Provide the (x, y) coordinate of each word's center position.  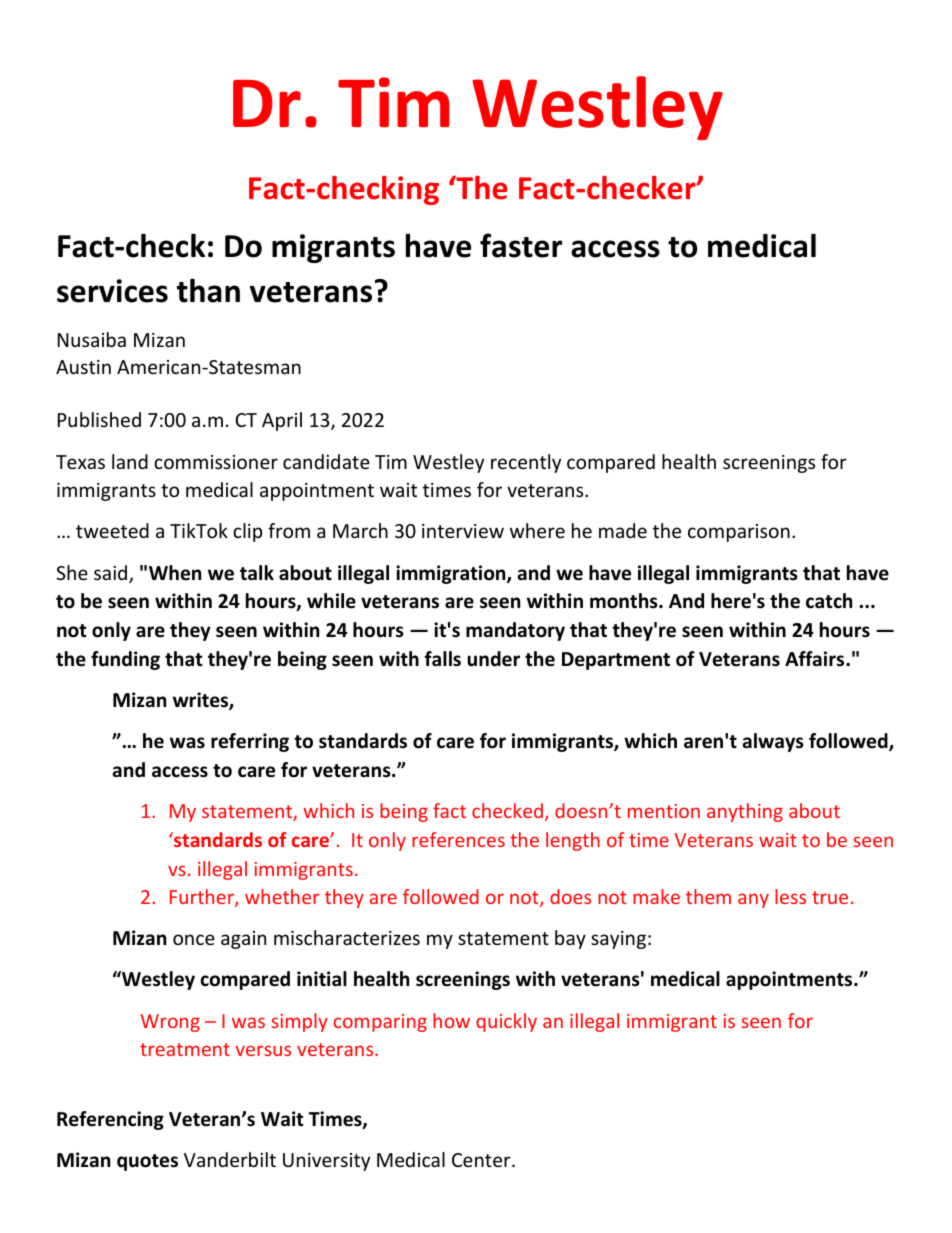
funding (125, 660)
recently (526, 463)
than (208, 290)
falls (442, 659)
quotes (147, 1162)
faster (521, 245)
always (773, 742)
